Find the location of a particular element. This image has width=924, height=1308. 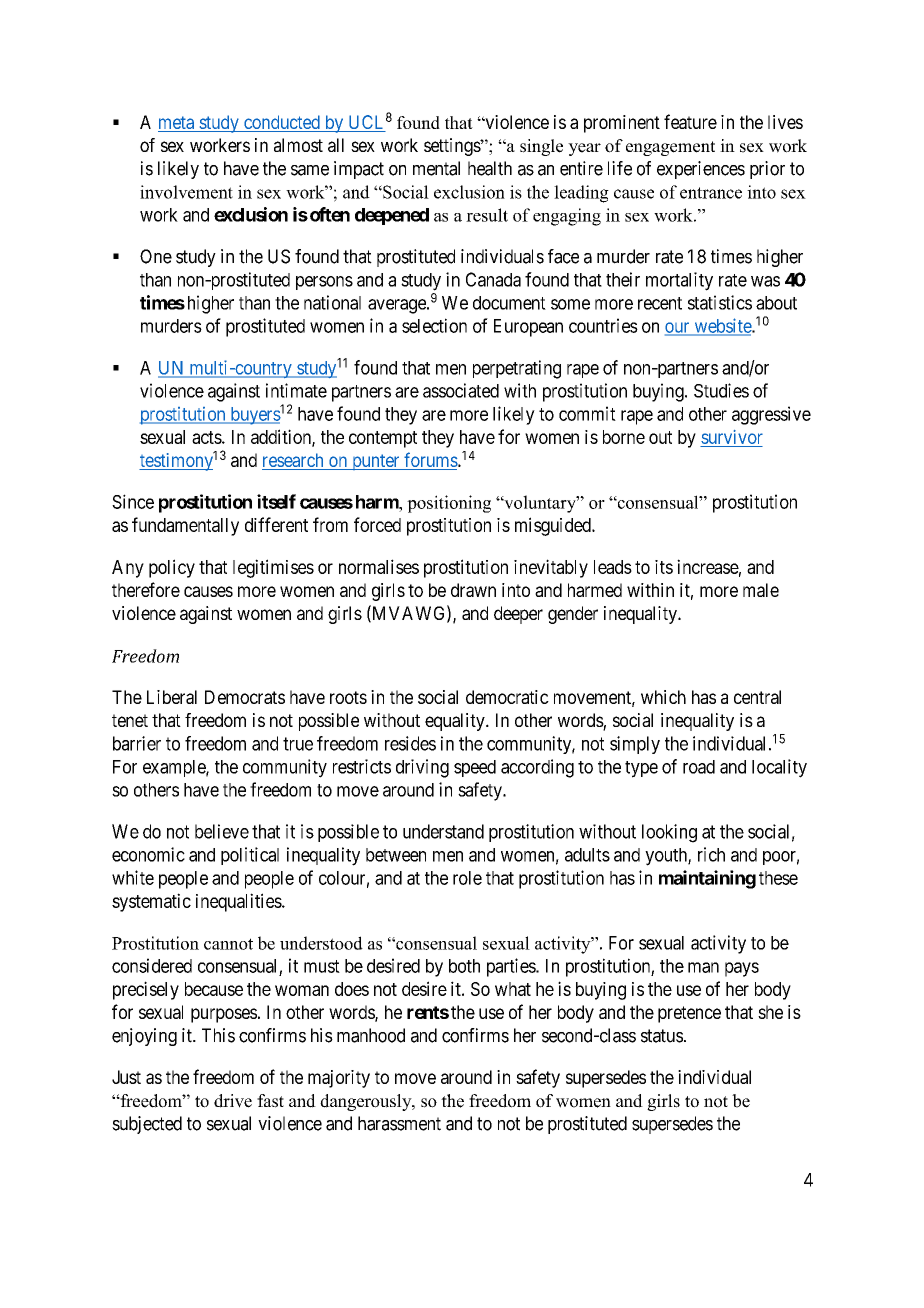

experiences is located at coordinates (701, 170).
